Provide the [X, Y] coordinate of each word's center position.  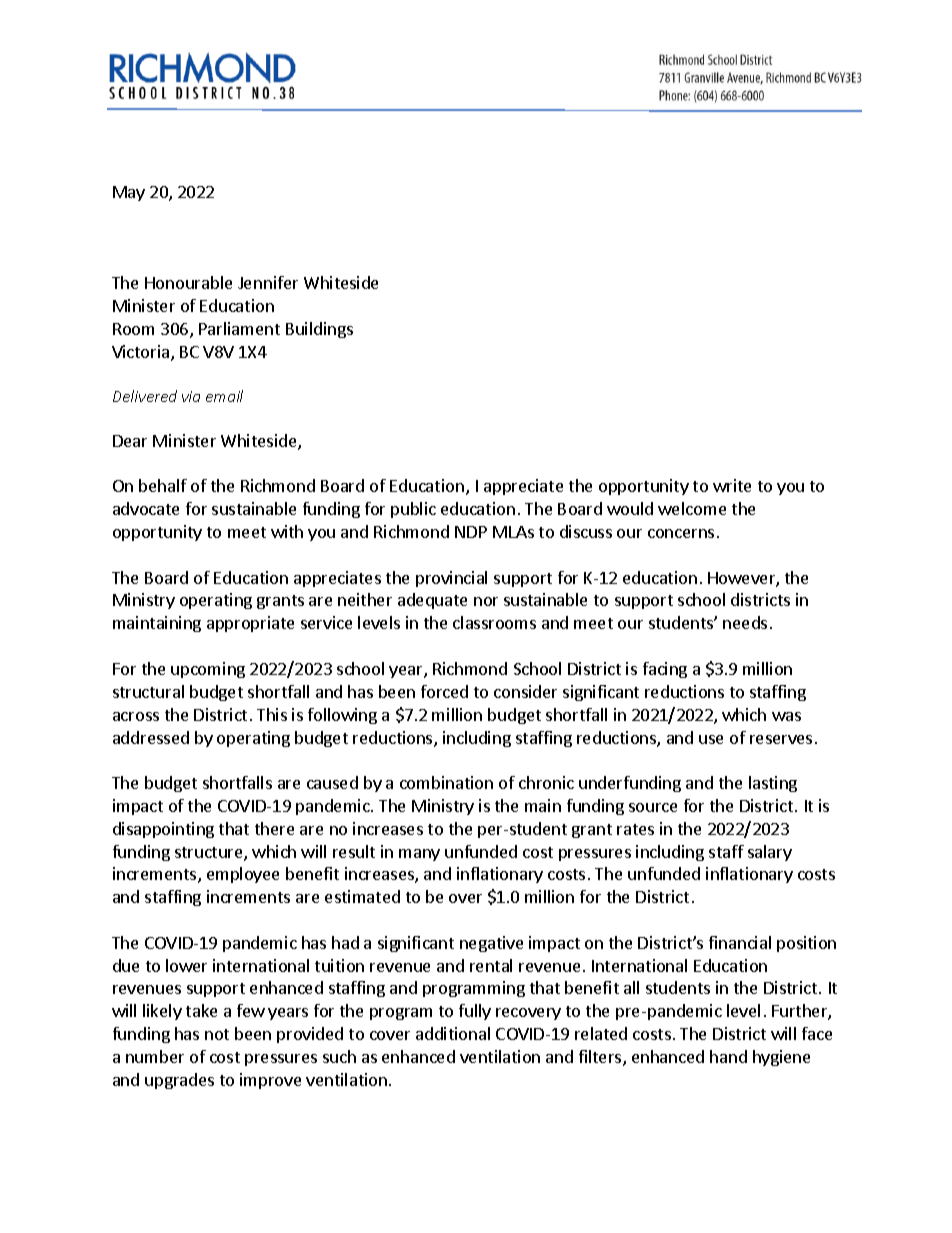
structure [210, 854]
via [191, 396]
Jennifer [268, 282]
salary [770, 853]
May [129, 193]
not [217, 1034]
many [419, 855]
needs [745, 622]
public [413, 510]
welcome [692, 508]
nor [486, 601]
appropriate [250, 624]
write [732, 485]
